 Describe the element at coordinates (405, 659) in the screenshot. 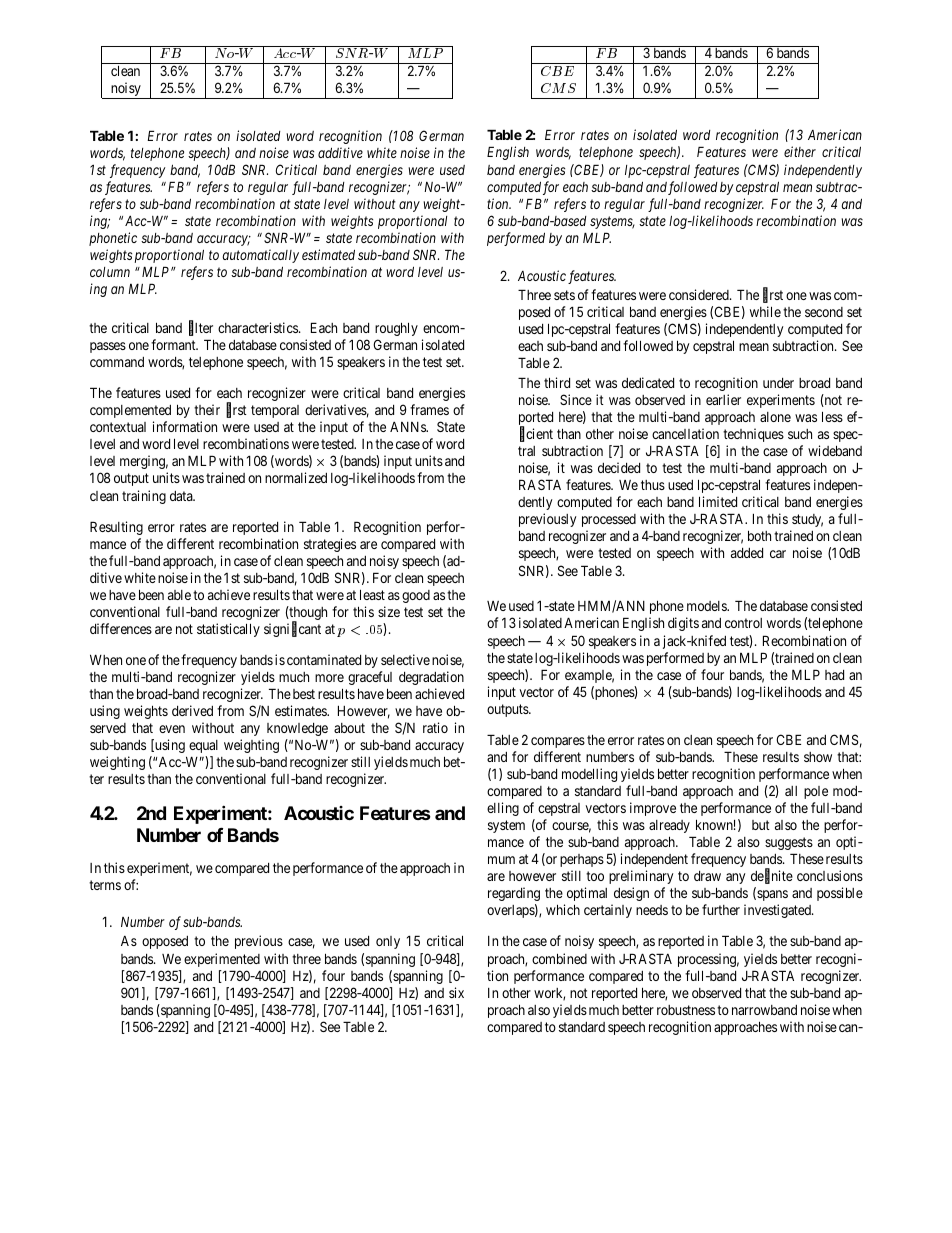

I see `selective` at that location.
